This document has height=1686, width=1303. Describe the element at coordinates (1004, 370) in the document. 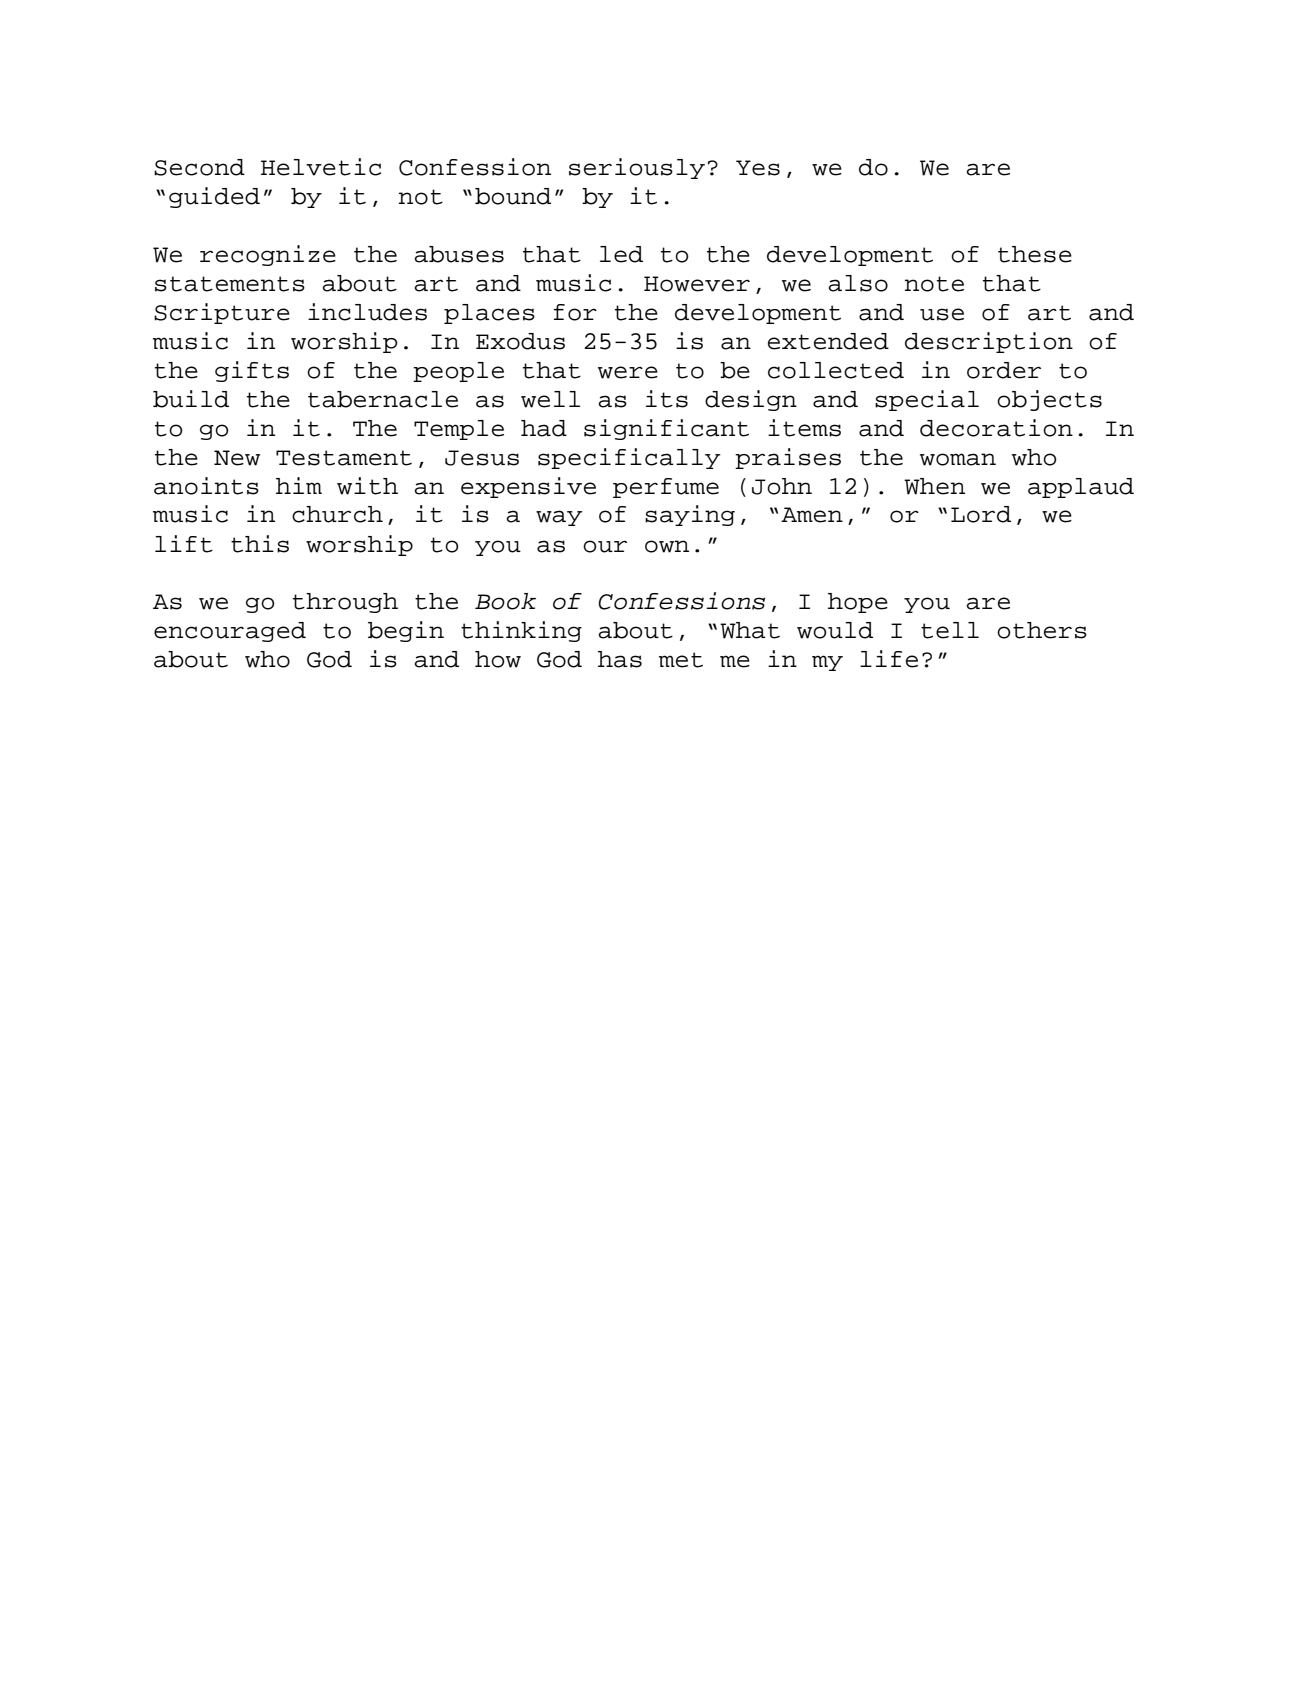

I see `order` at that location.
